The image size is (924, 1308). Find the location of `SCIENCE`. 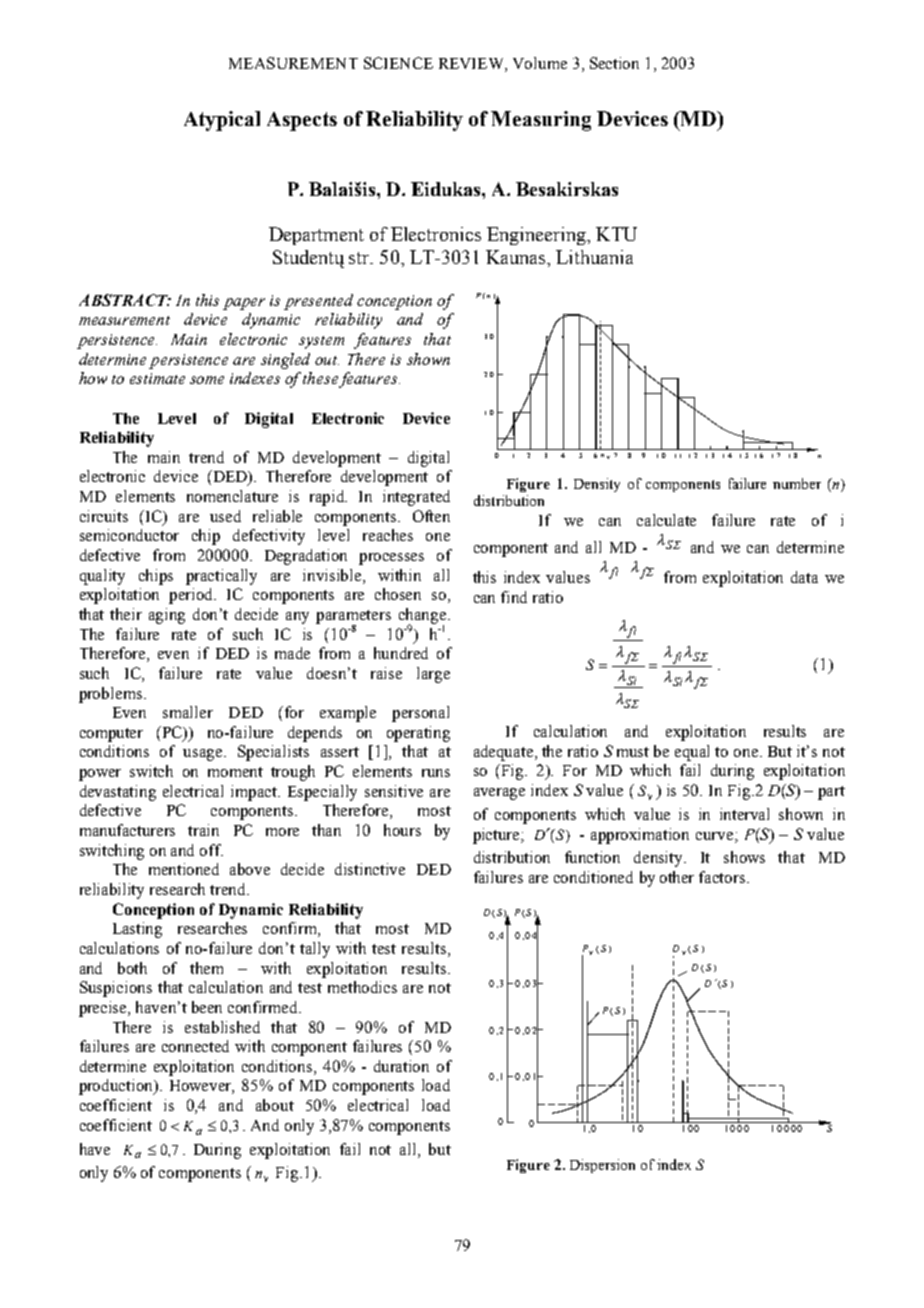

SCIENCE is located at coordinates (398, 63).
